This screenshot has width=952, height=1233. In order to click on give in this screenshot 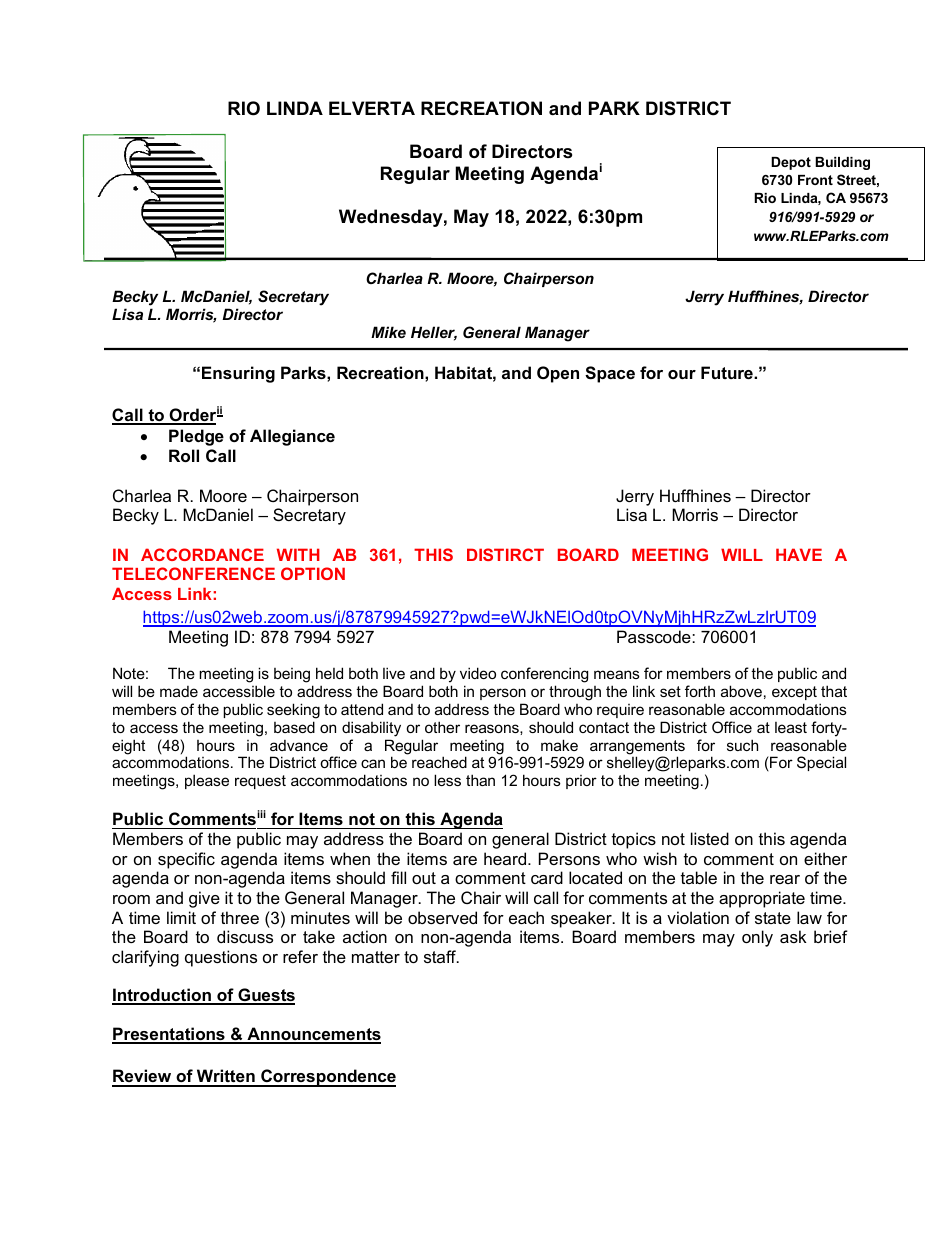, I will do `click(204, 899)`.
